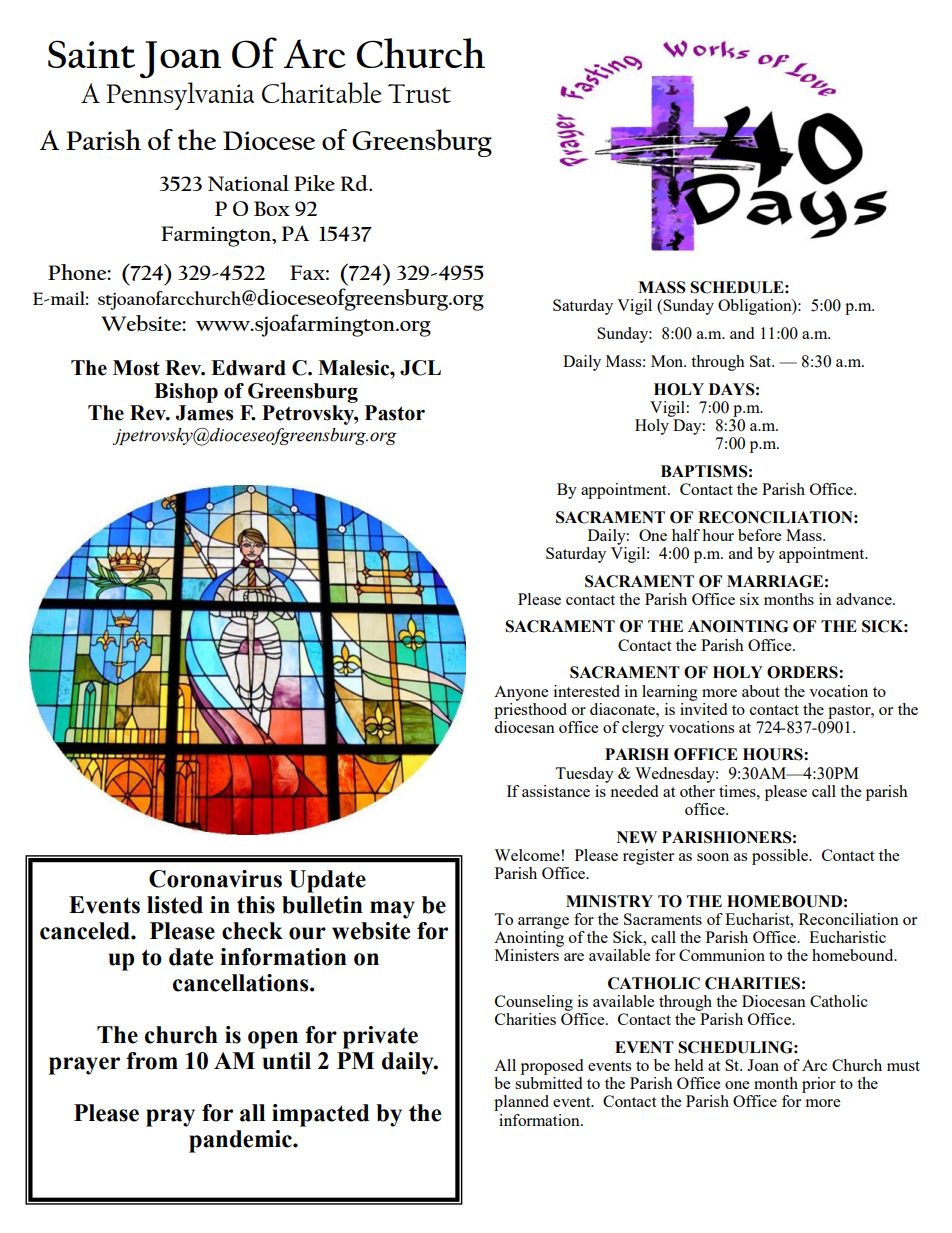  What do you see at coordinates (819, 1085) in the screenshot?
I see `prior` at bounding box center [819, 1085].
